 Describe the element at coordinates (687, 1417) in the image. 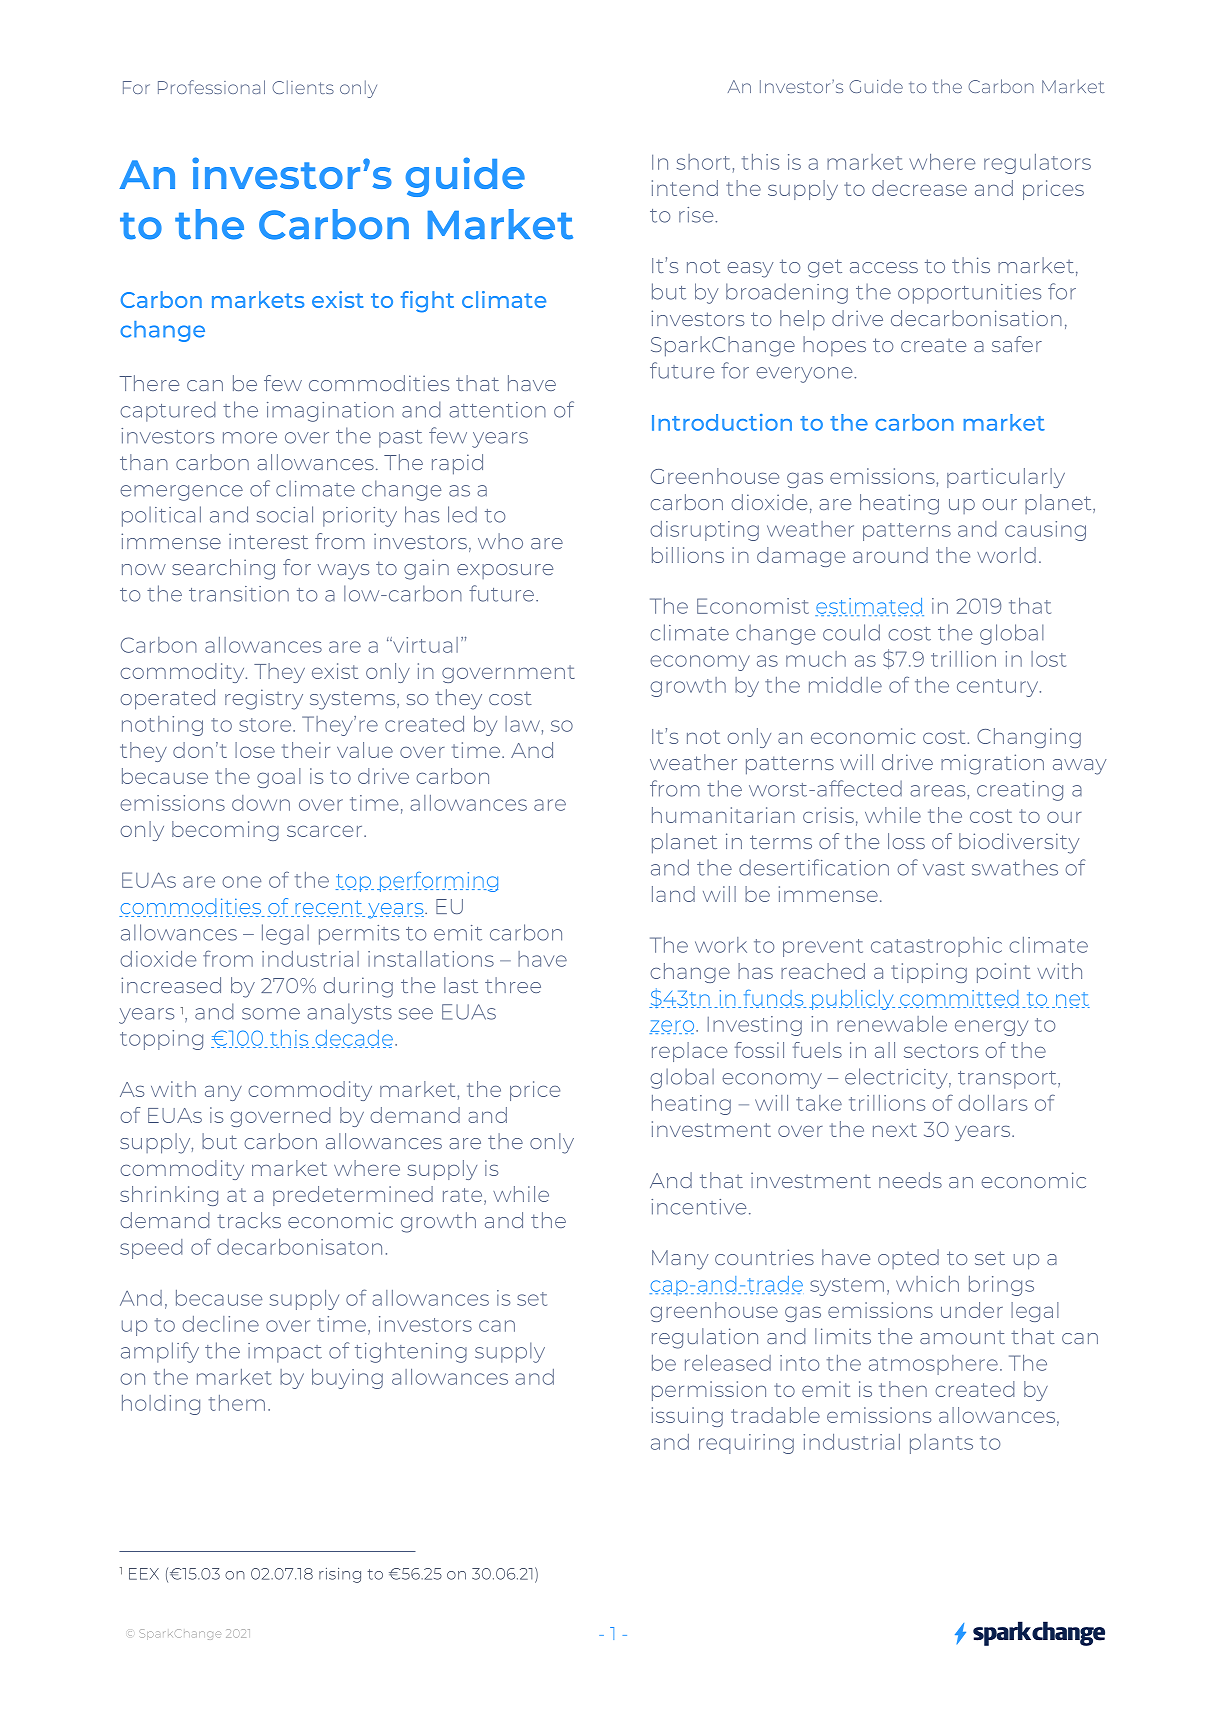

I see `issuing` at that location.
